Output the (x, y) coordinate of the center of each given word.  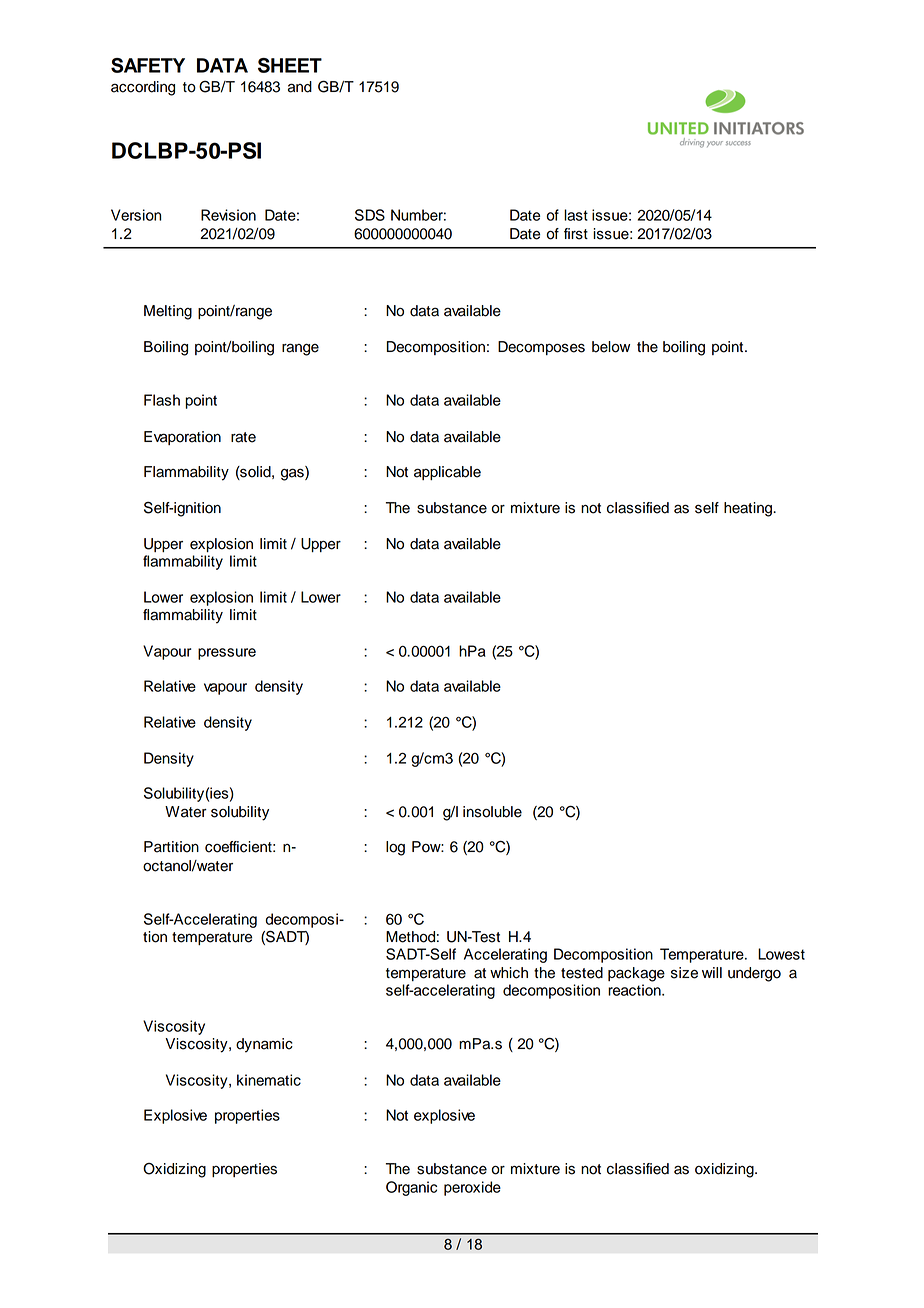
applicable (447, 473)
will (712, 972)
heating (749, 509)
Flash (162, 400)
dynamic (264, 1045)
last (576, 215)
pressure (227, 654)
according (143, 88)
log (395, 848)
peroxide (472, 1188)
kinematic (269, 1080)
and (300, 87)
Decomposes (541, 348)
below (611, 347)
